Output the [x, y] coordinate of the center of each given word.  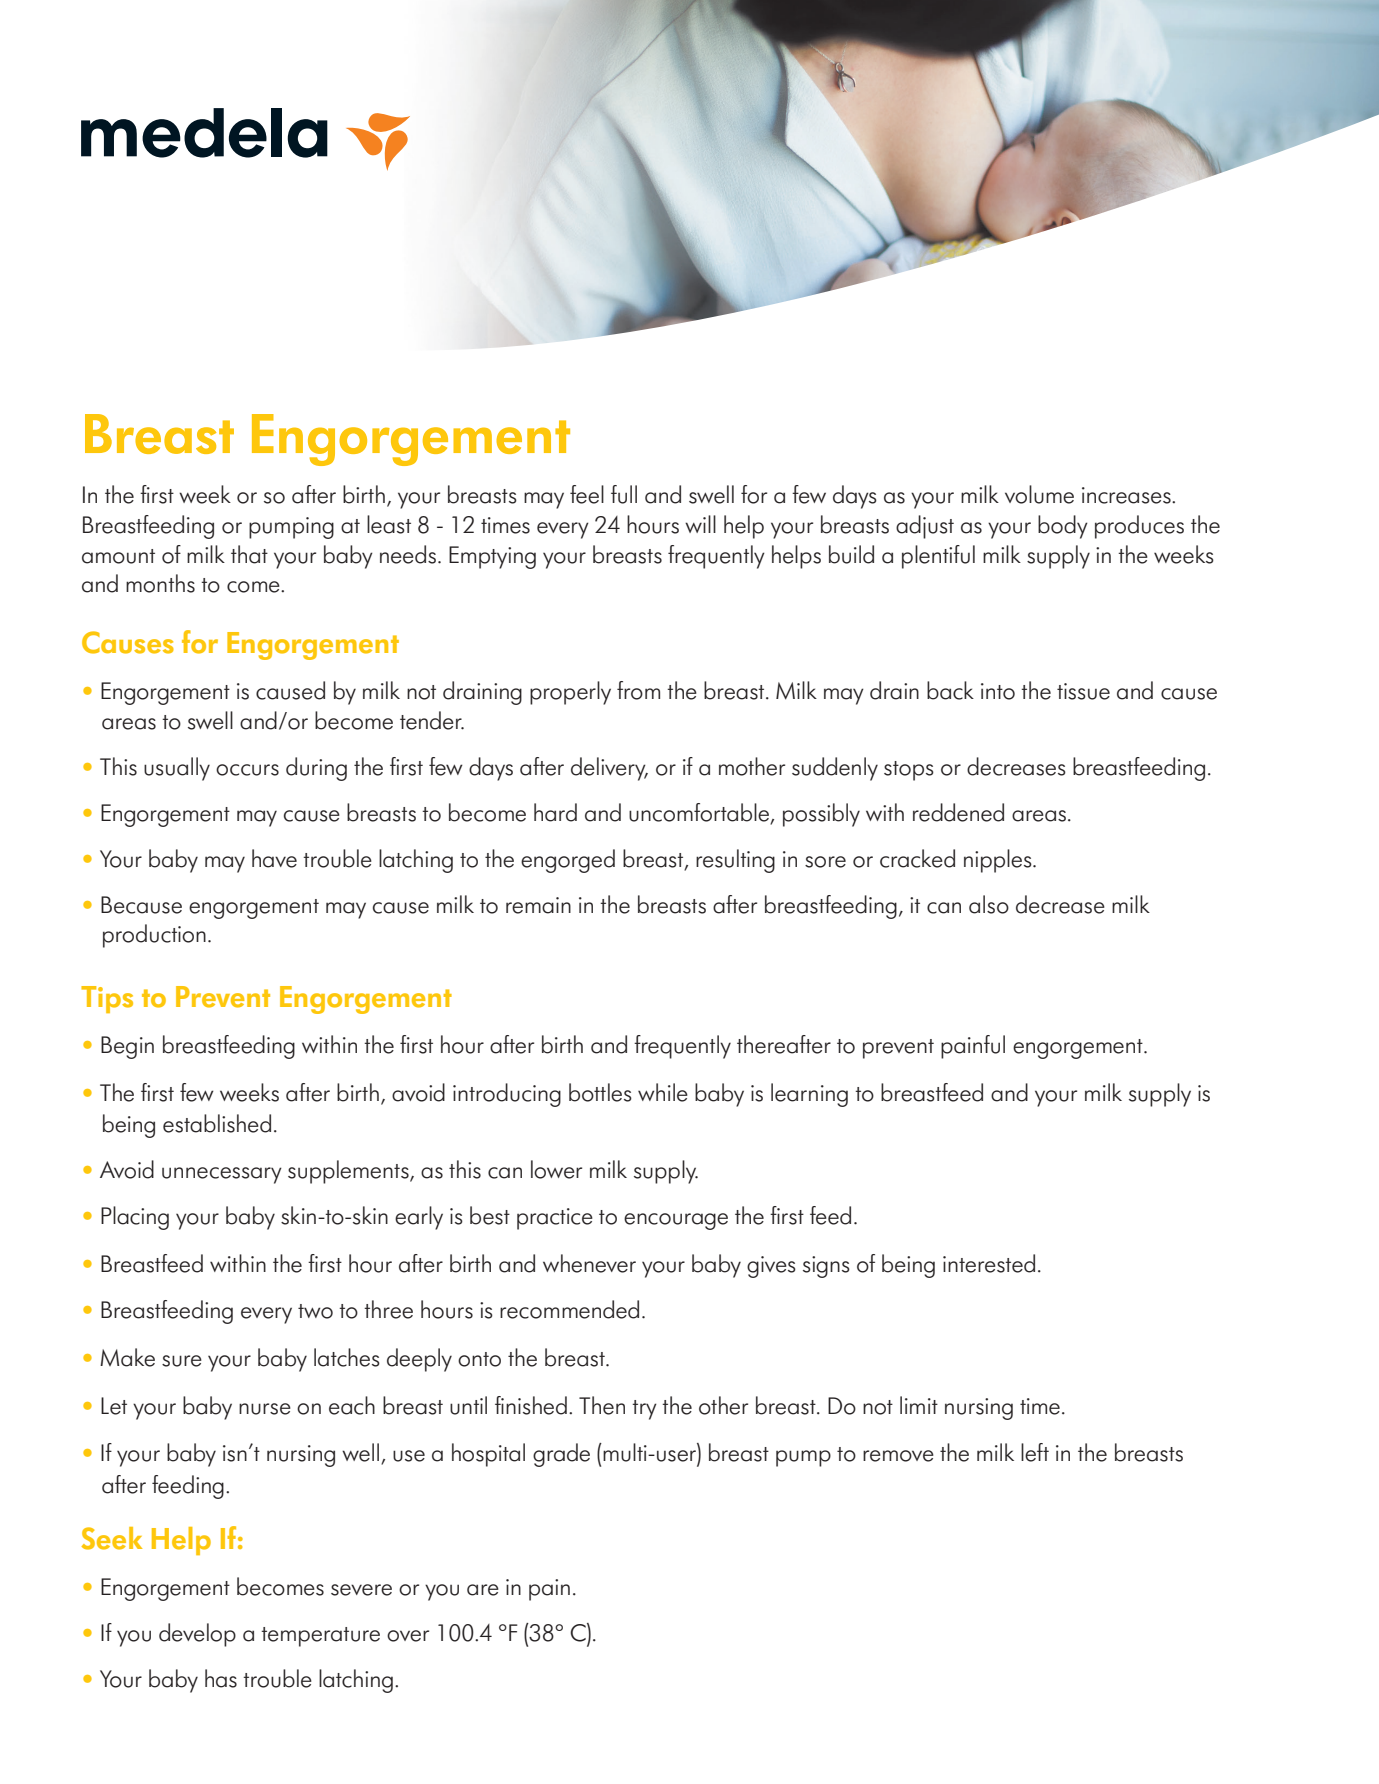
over [408, 1636]
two [315, 1311]
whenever [589, 1263]
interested [989, 1263]
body [1063, 527]
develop [197, 1635]
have [274, 858]
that [249, 554]
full [624, 494]
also [989, 904]
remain [538, 905]
